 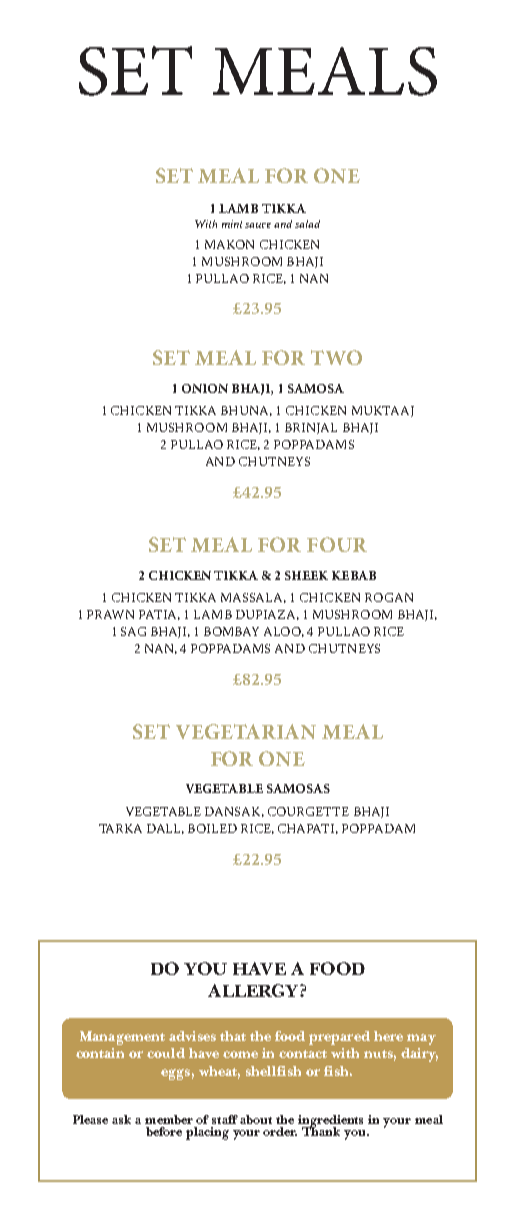 What do you see at coordinates (212, 828) in the document?
I see `BOILED` at bounding box center [212, 828].
